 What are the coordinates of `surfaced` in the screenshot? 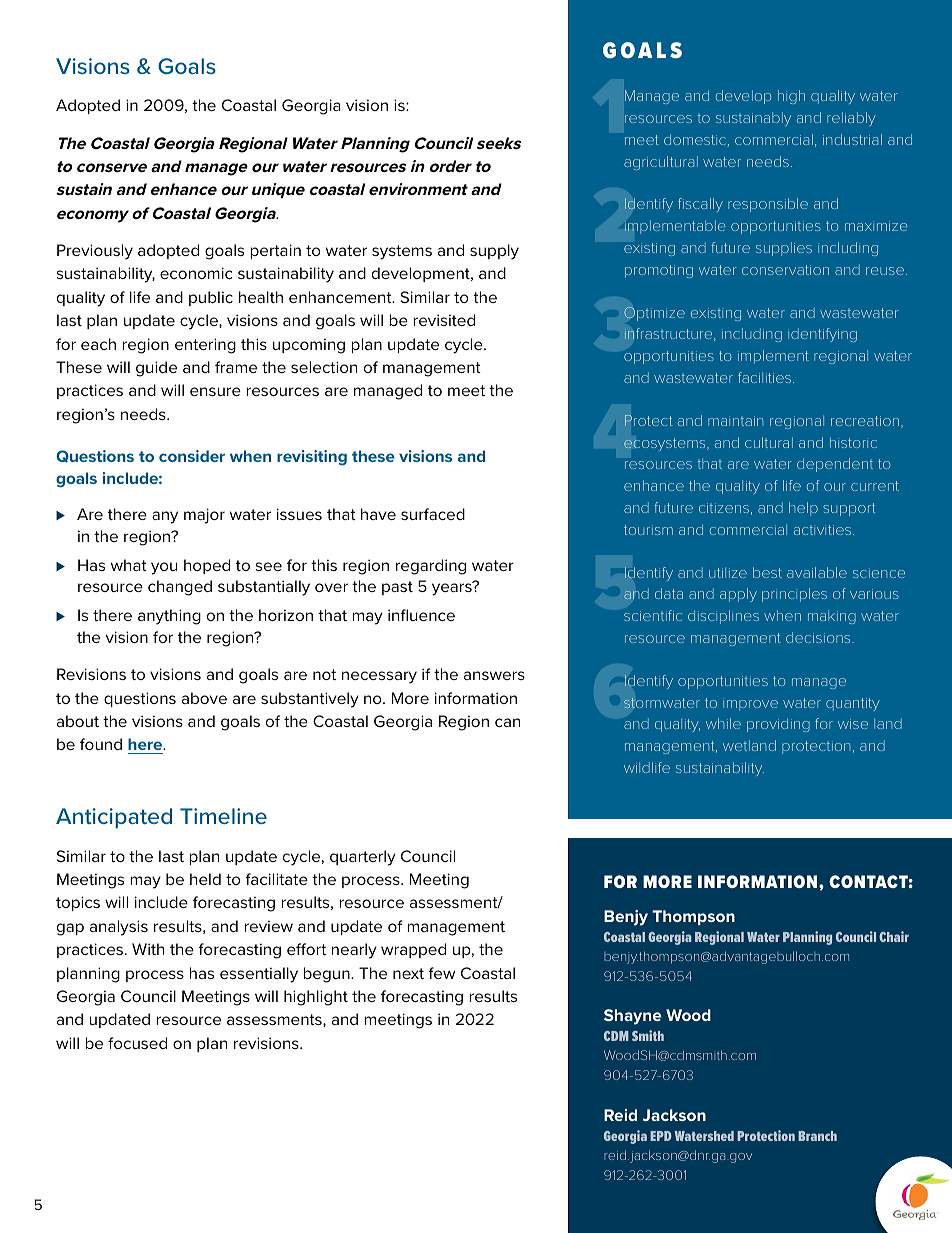 It's located at (433, 514).
